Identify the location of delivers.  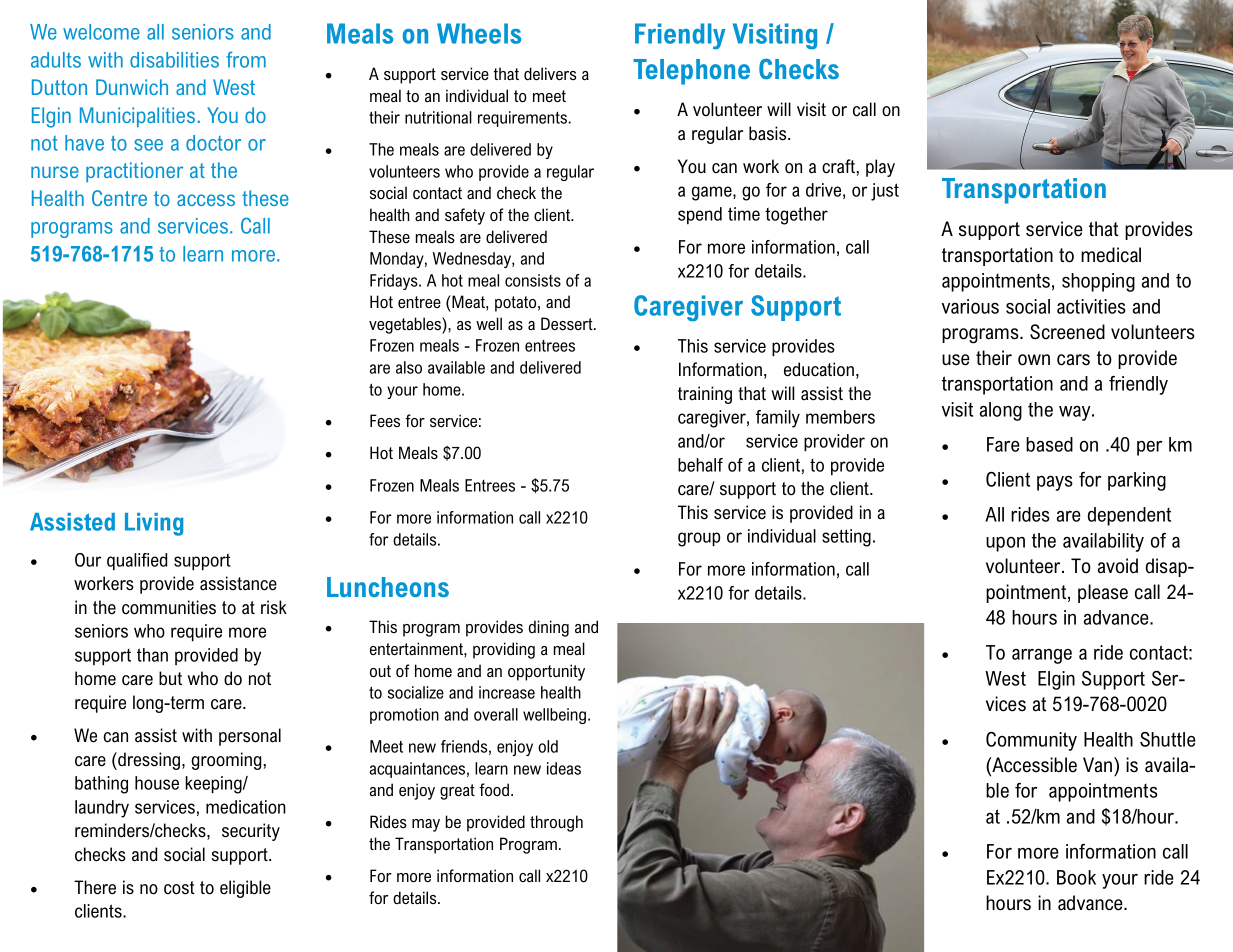
(550, 73).
